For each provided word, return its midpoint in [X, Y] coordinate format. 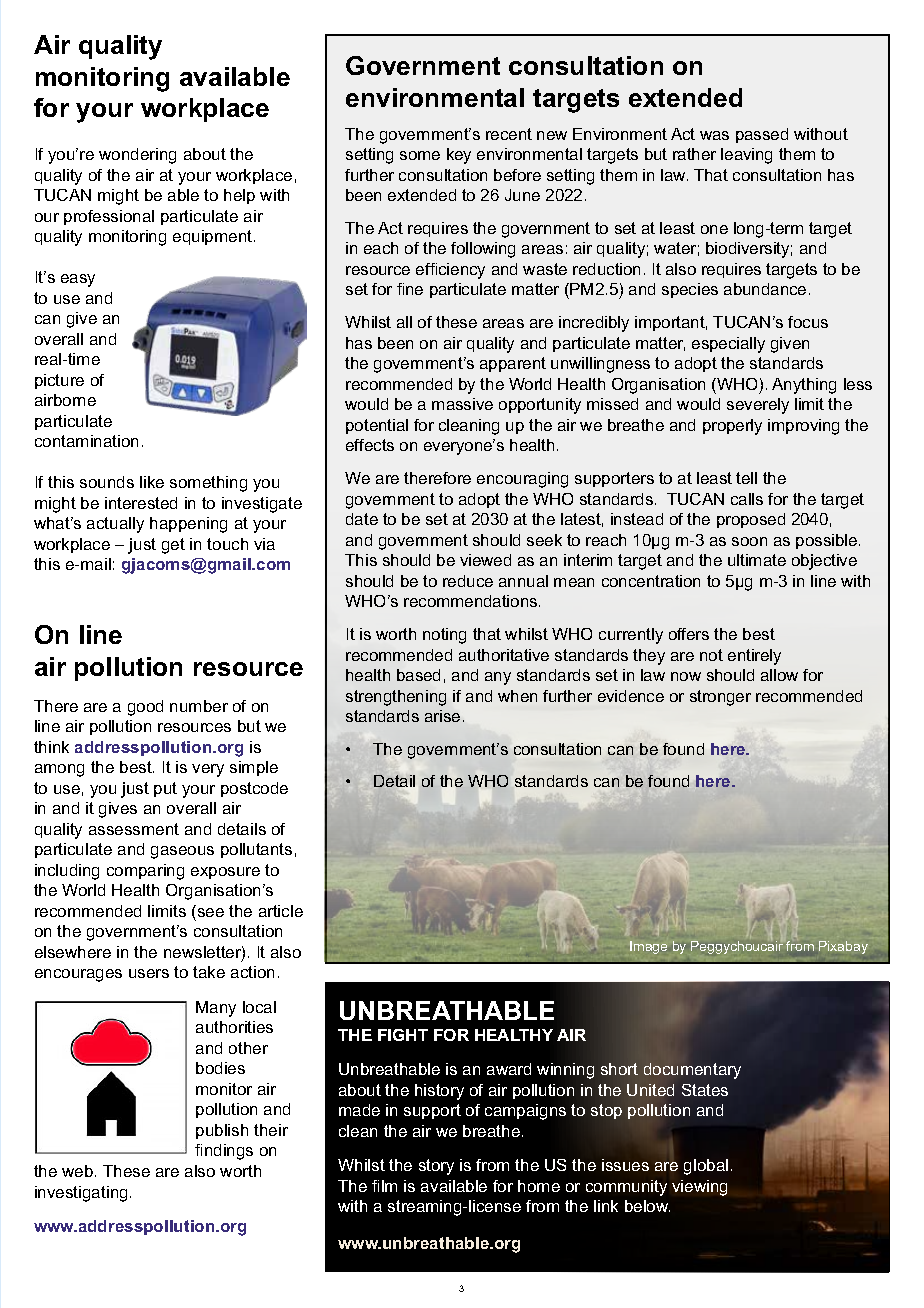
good [145, 708]
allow [779, 675]
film [384, 1186]
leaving [746, 156]
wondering [137, 156]
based [418, 675]
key [459, 156]
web [79, 1171]
